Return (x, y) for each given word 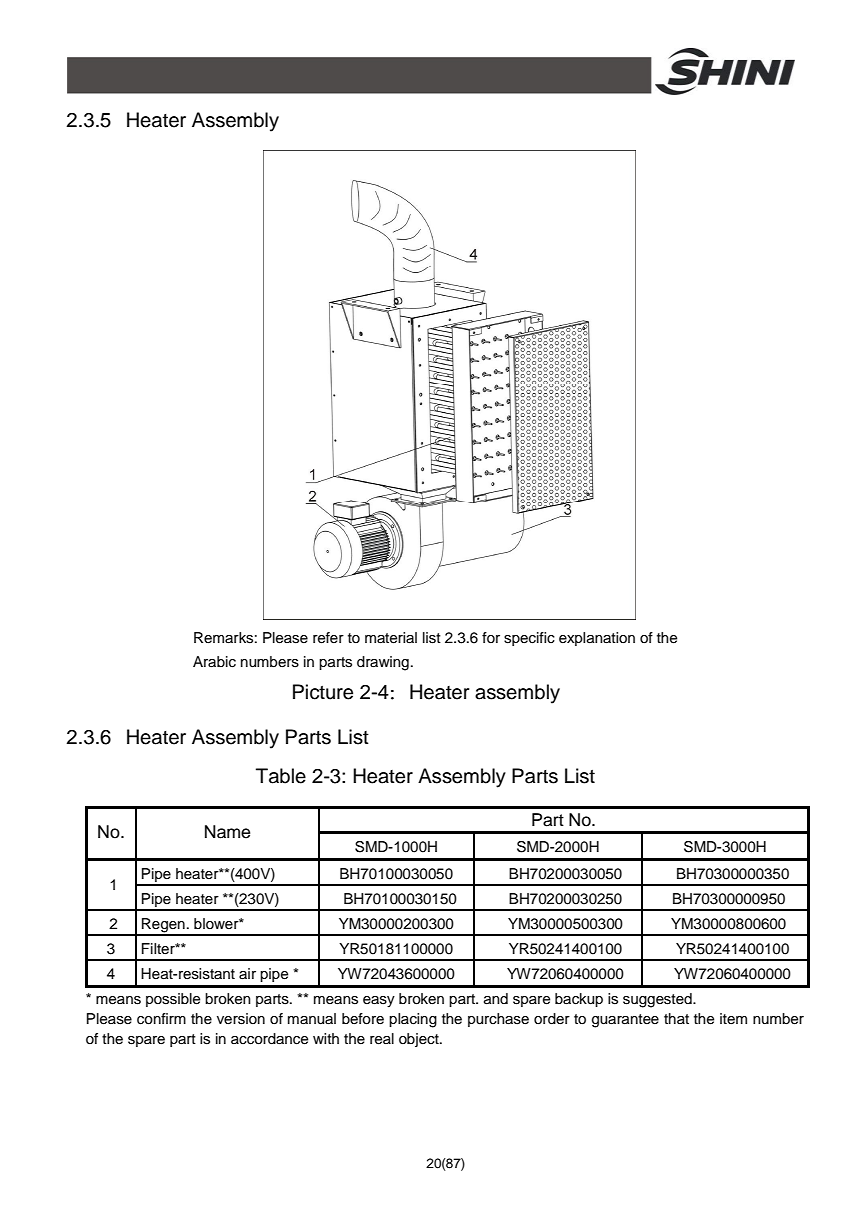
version (241, 1019)
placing (413, 1020)
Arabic (214, 662)
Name (227, 832)
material (391, 638)
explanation (597, 639)
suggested (658, 1000)
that (676, 1018)
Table (281, 776)
